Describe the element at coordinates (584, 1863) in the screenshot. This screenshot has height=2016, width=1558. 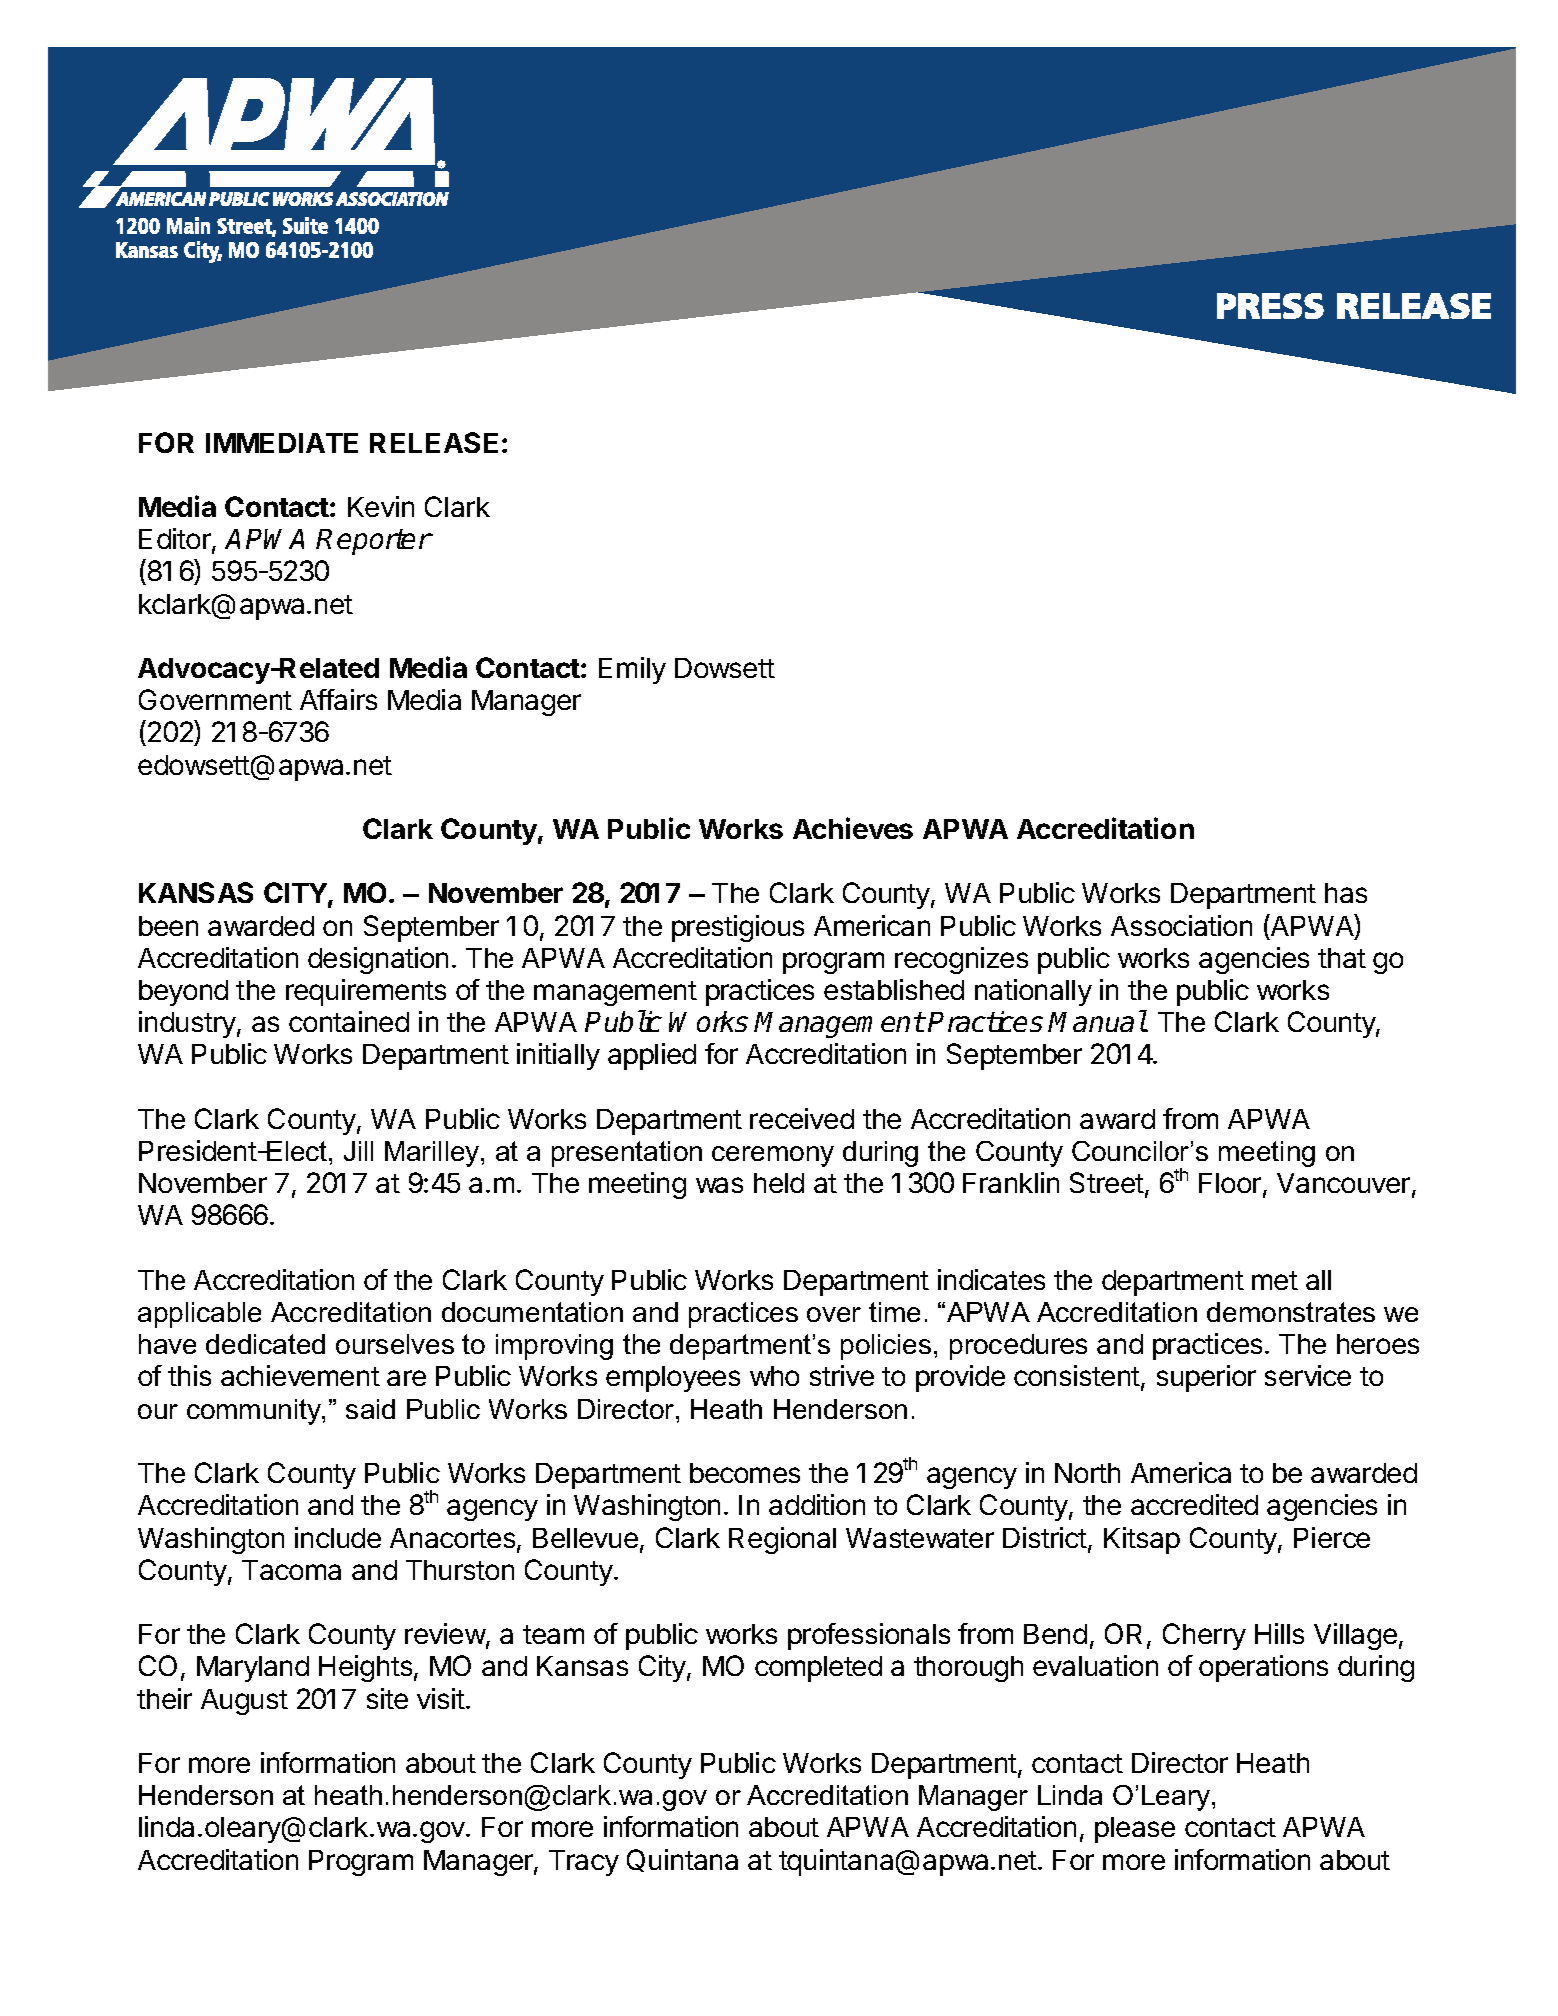
I see `Tracy` at that location.
